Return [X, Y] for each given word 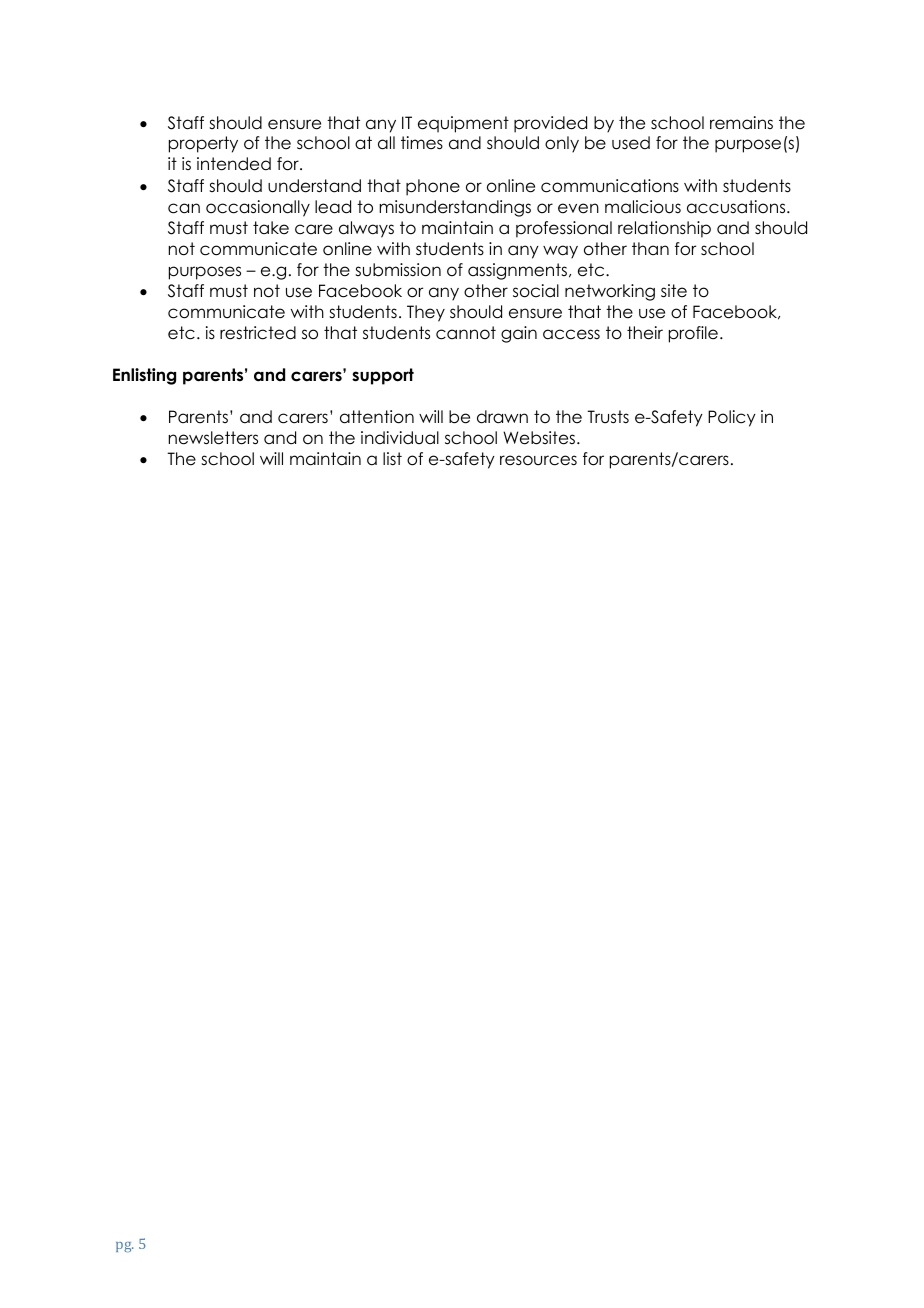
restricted [258, 333]
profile [693, 334]
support [383, 376]
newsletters [213, 438]
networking [610, 292]
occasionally [258, 208]
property [203, 144]
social [536, 291]
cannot [466, 333]
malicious [643, 207]
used [631, 143]
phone [433, 187]
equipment [463, 124]
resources [538, 460]
